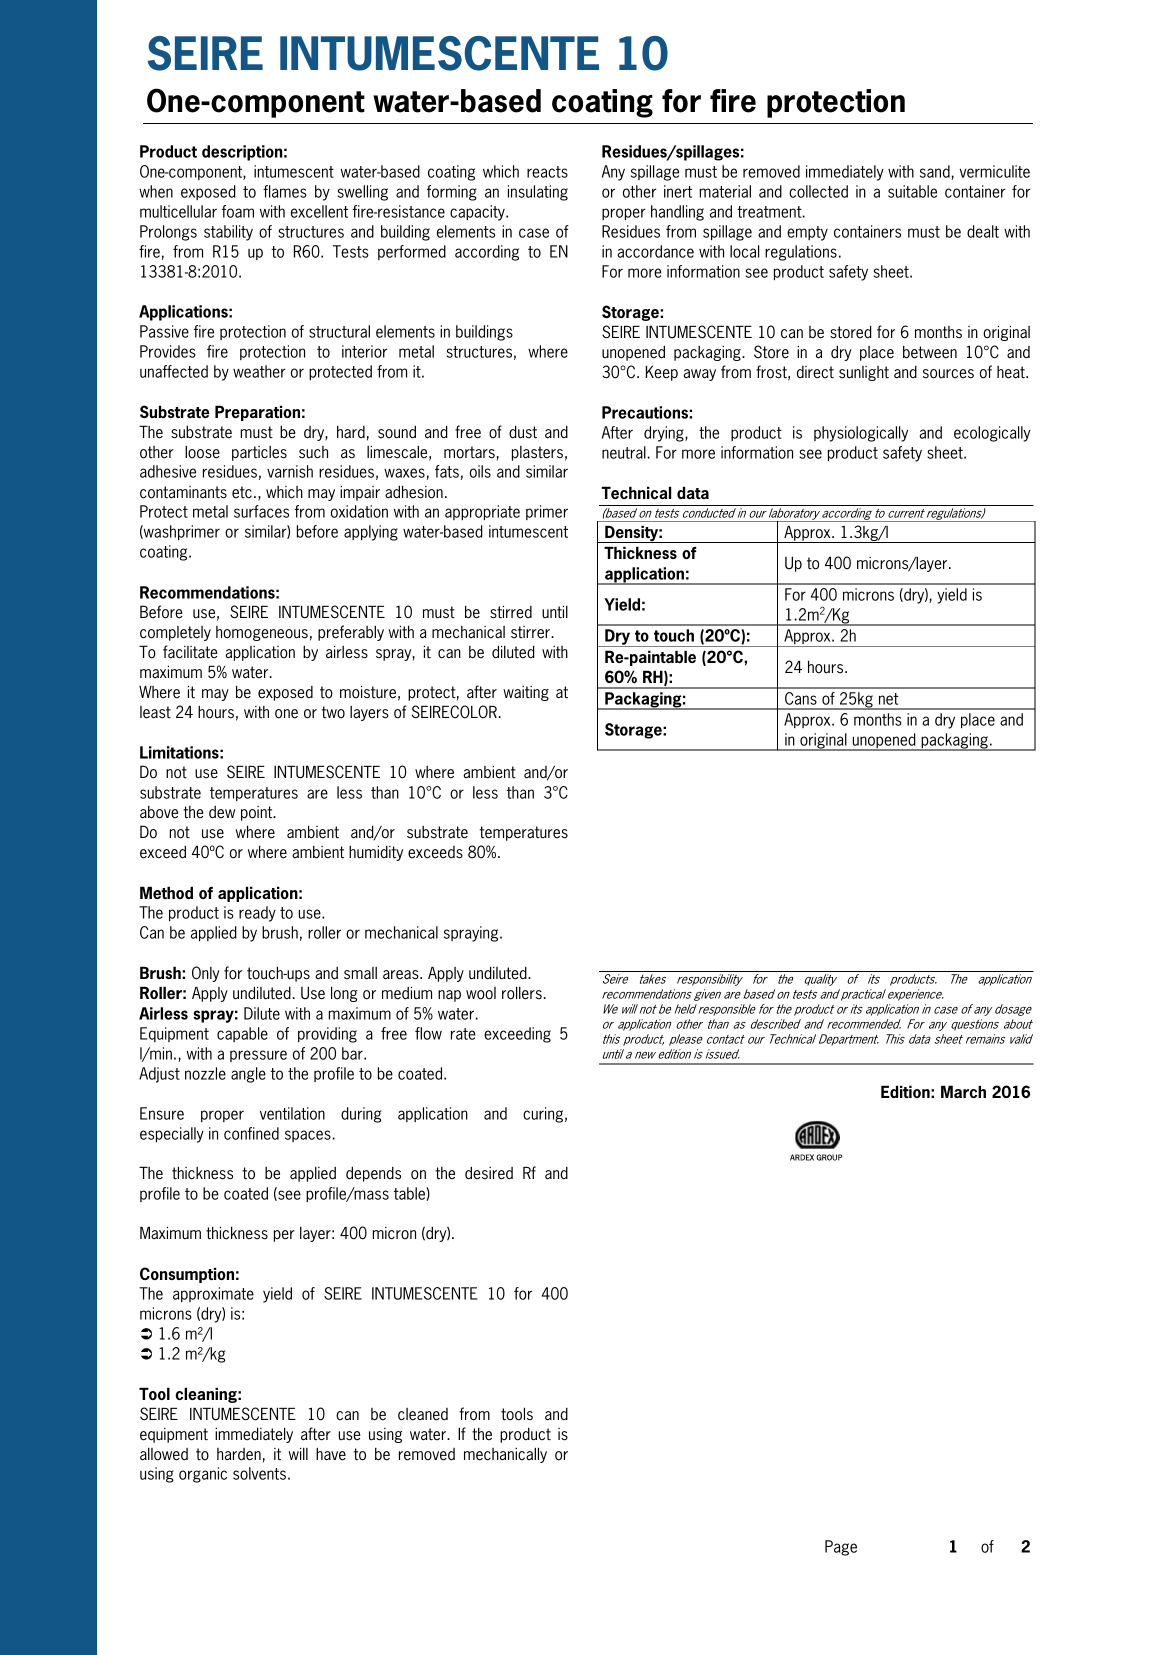 The height and width of the screenshot is (1655, 1170). What do you see at coordinates (624, 452) in the screenshot?
I see `neutral` at bounding box center [624, 452].
